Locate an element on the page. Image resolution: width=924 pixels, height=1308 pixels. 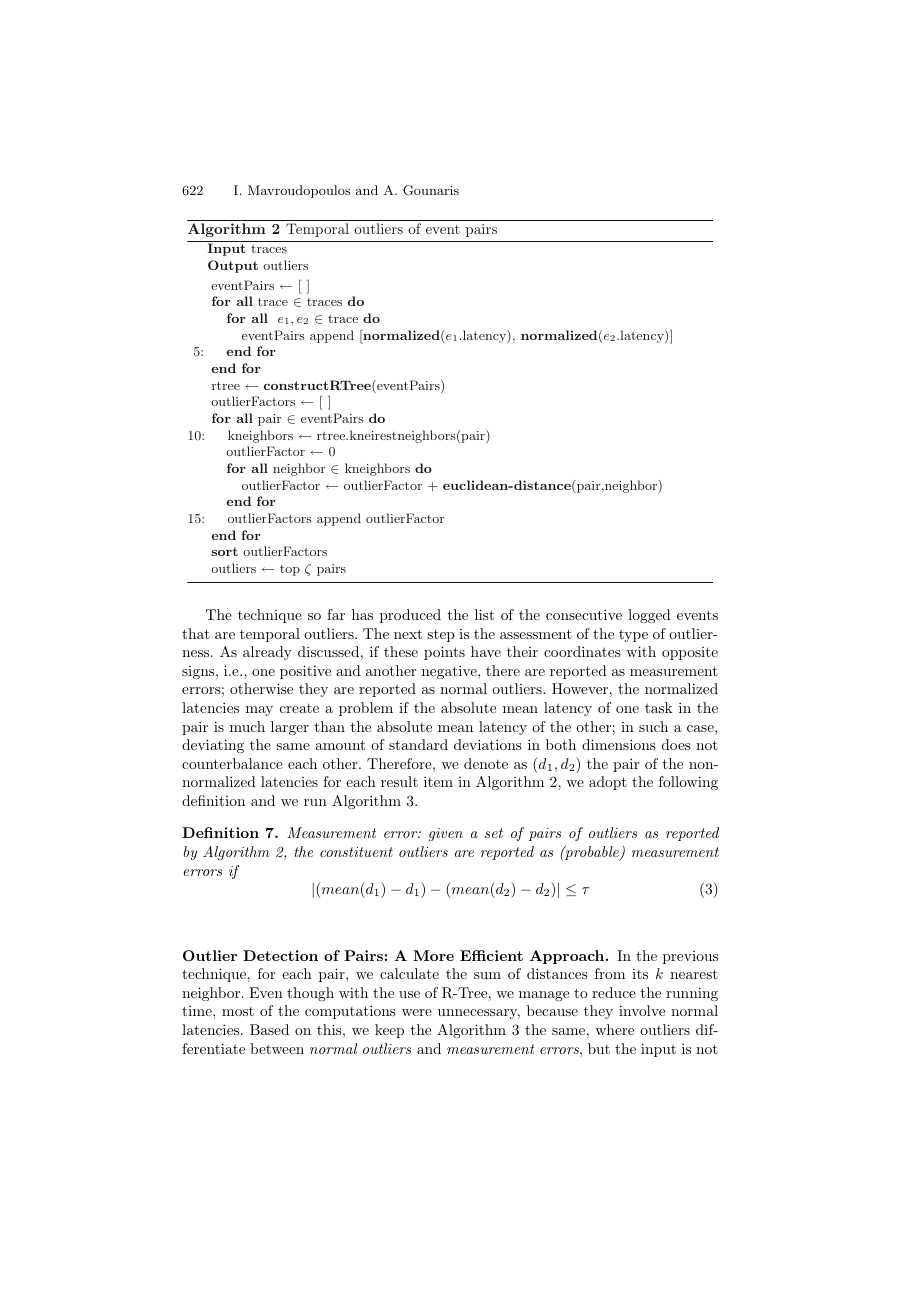
involve is located at coordinates (642, 1010).
